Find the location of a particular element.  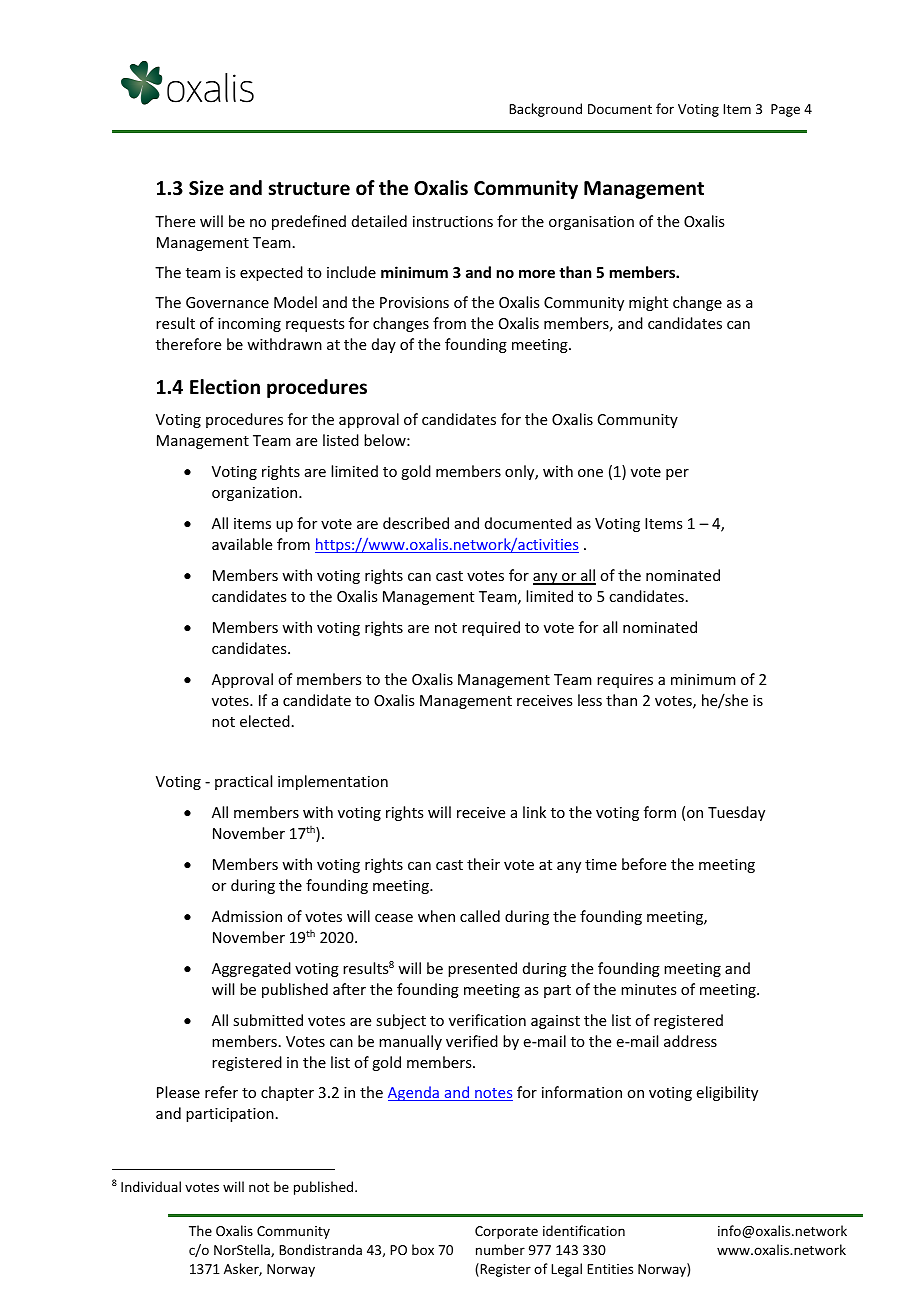

instructions is located at coordinates (453, 221).
